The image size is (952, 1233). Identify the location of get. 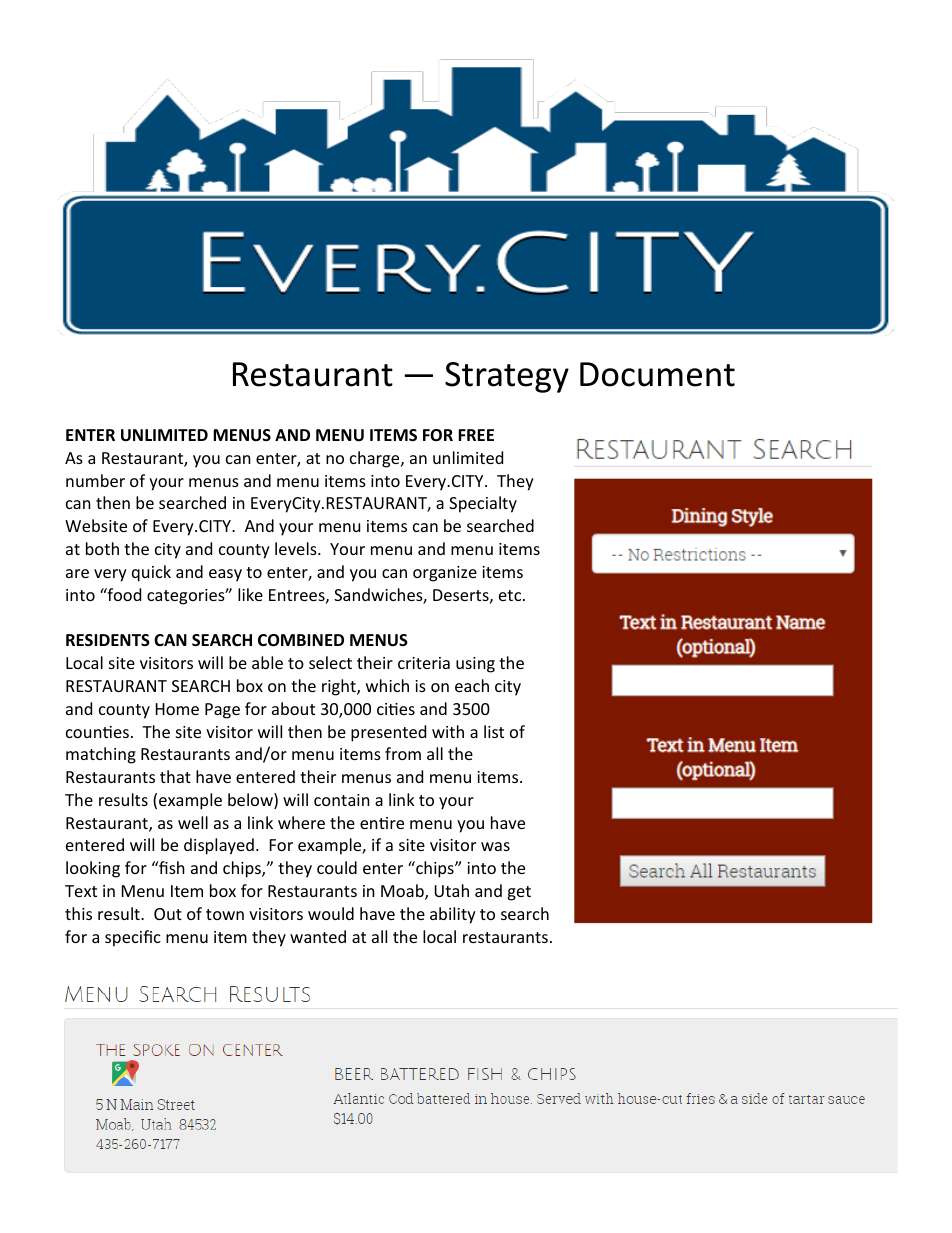
(519, 893).
